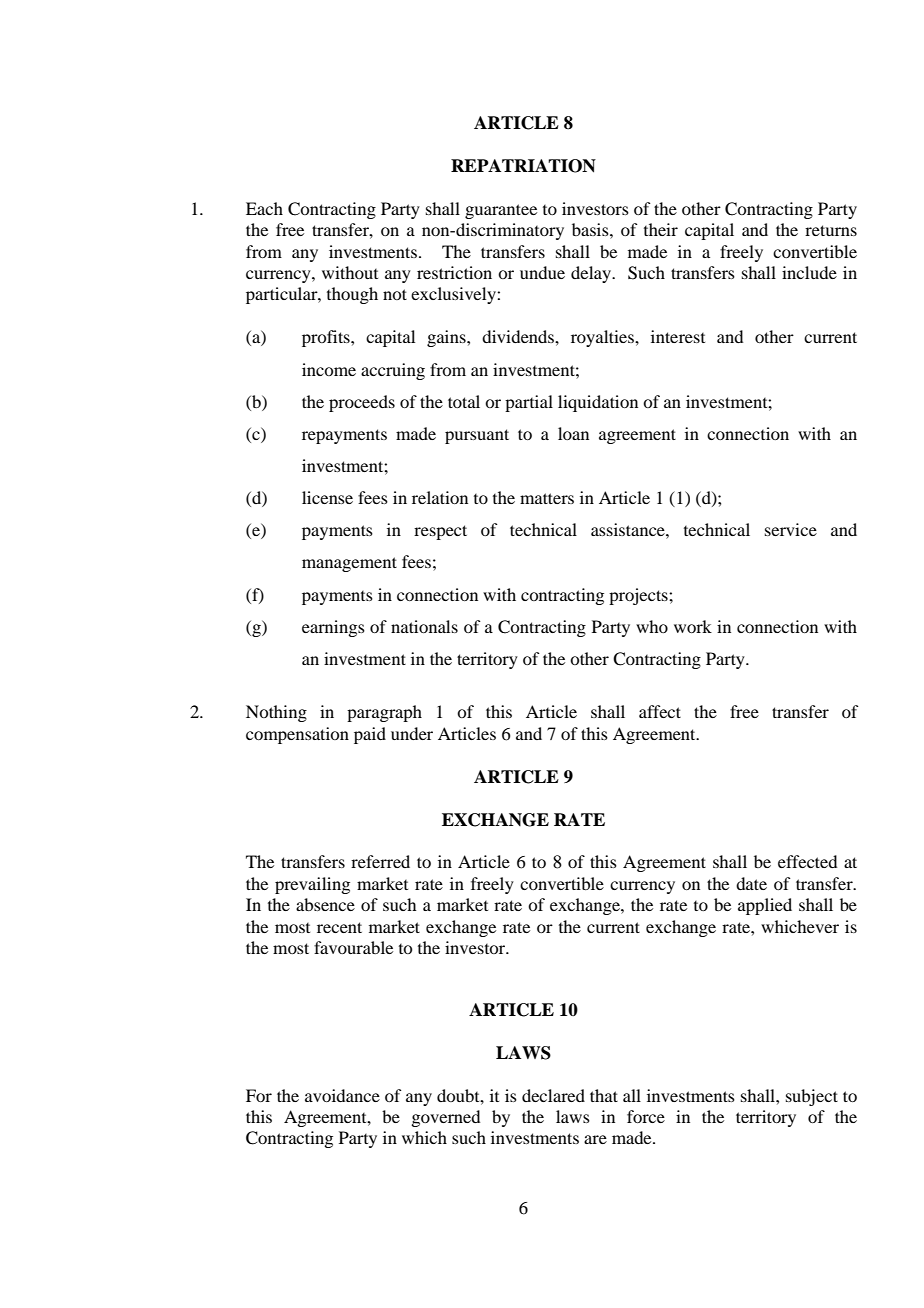 This screenshot has height=1308, width=924. What do you see at coordinates (342, 1095) in the screenshot?
I see `avoidance` at bounding box center [342, 1095].
